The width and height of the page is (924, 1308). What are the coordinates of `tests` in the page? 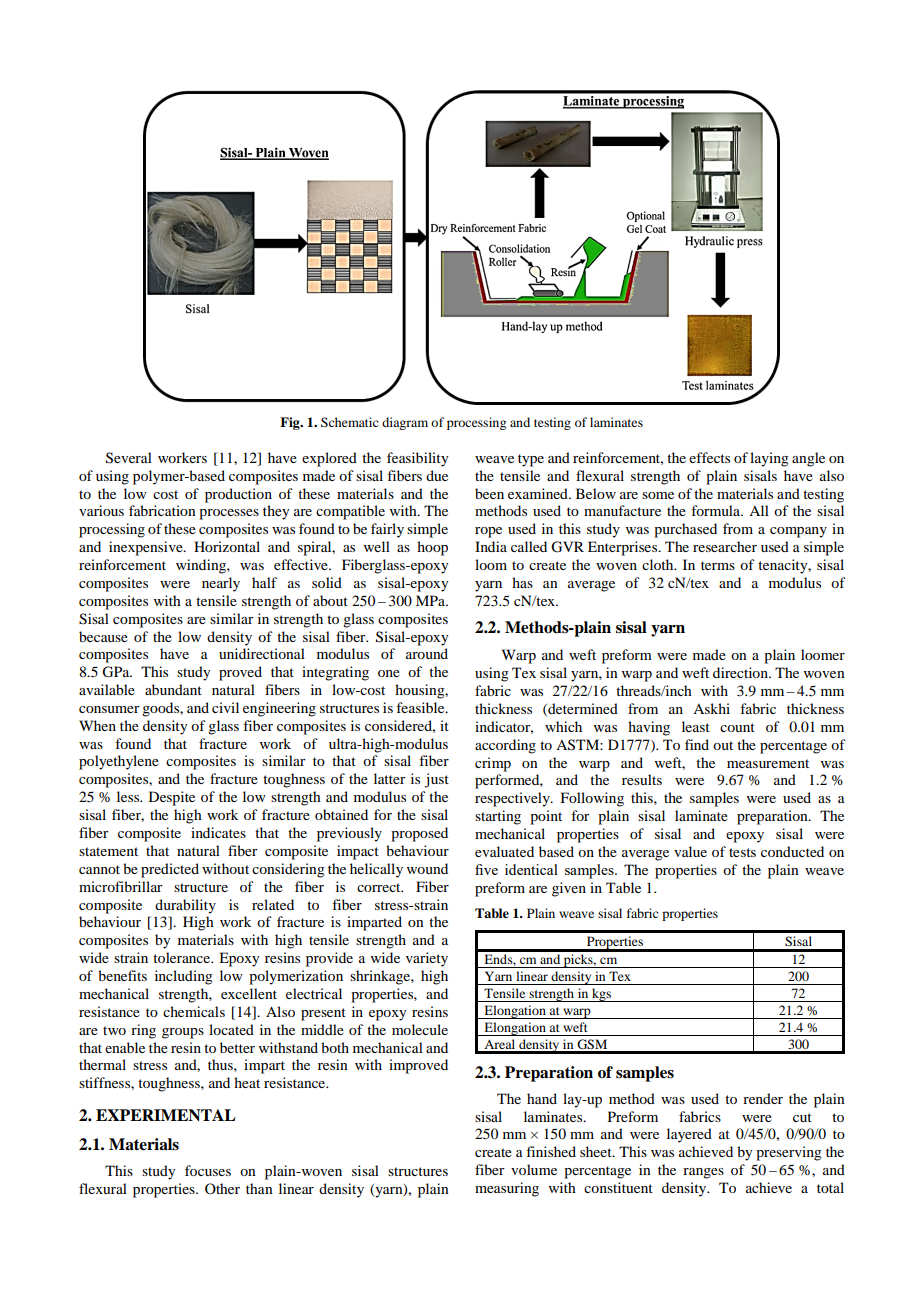 It's located at (742, 852).
